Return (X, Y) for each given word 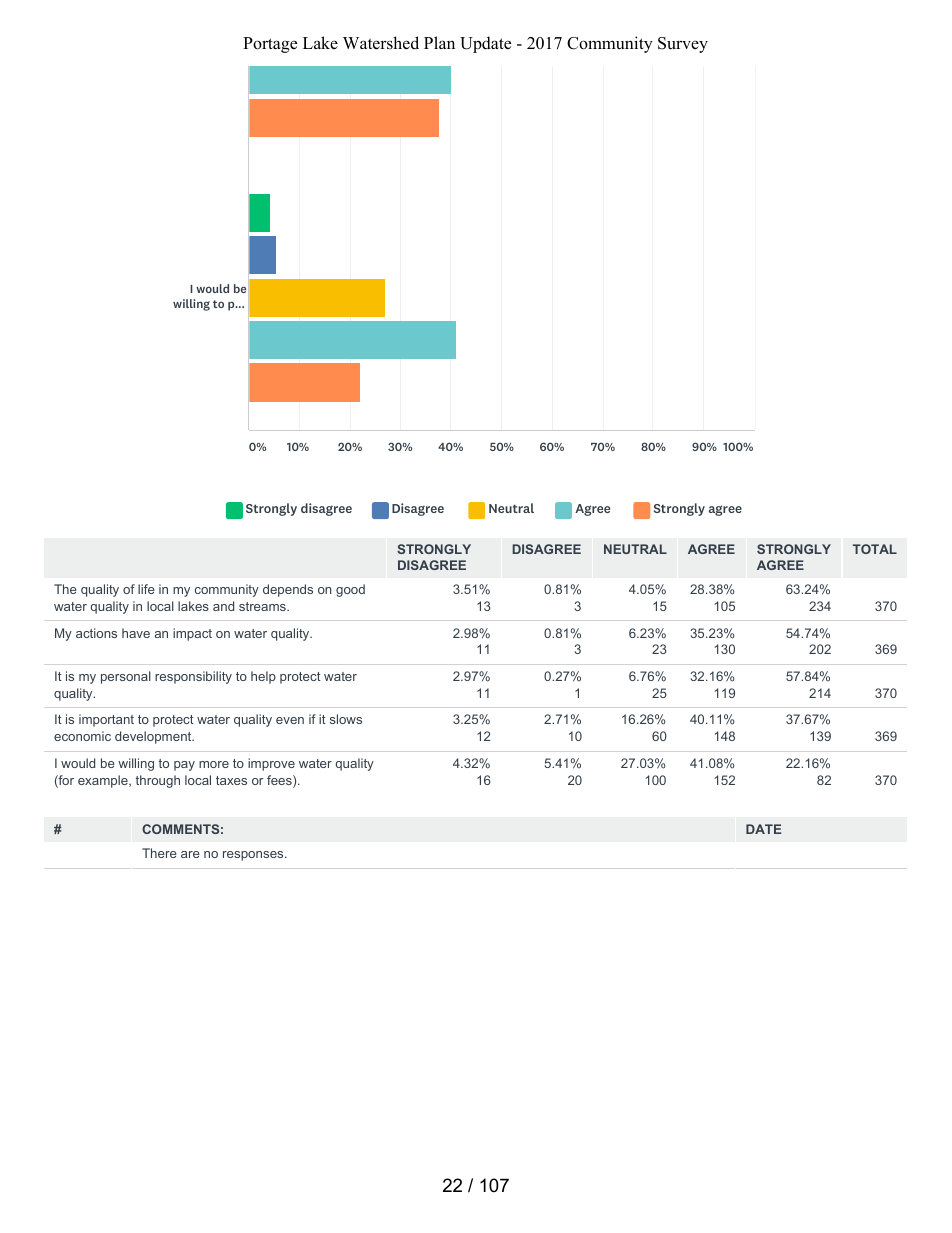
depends (288, 590)
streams (263, 606)
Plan (439, 42)
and (223, 606)
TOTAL (875, 549)
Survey (683, 45)
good (350, 590)
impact (192, 634)
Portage (270, 45)
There (159, 853)
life (146, 589)
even (290, 720)
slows (346, 719)
